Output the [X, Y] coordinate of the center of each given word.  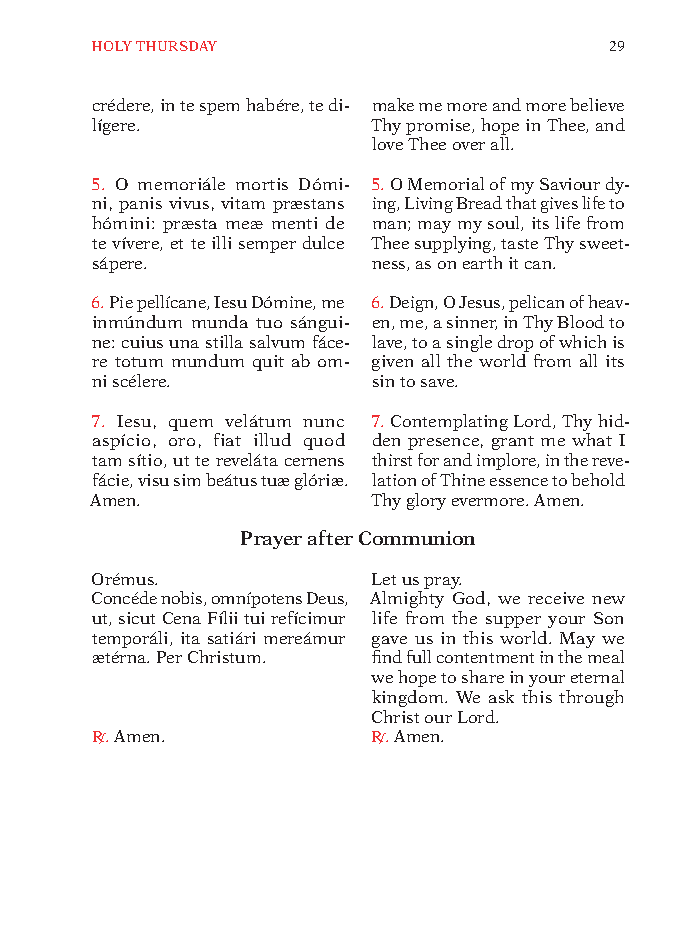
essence [519, 482]
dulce [323, 242]
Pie [121, 302]
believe [597, 104]
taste [519, 244]
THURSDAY [176, 46]
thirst [392, 459]
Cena [182, 618]
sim [187, 480]
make [393, 104]
